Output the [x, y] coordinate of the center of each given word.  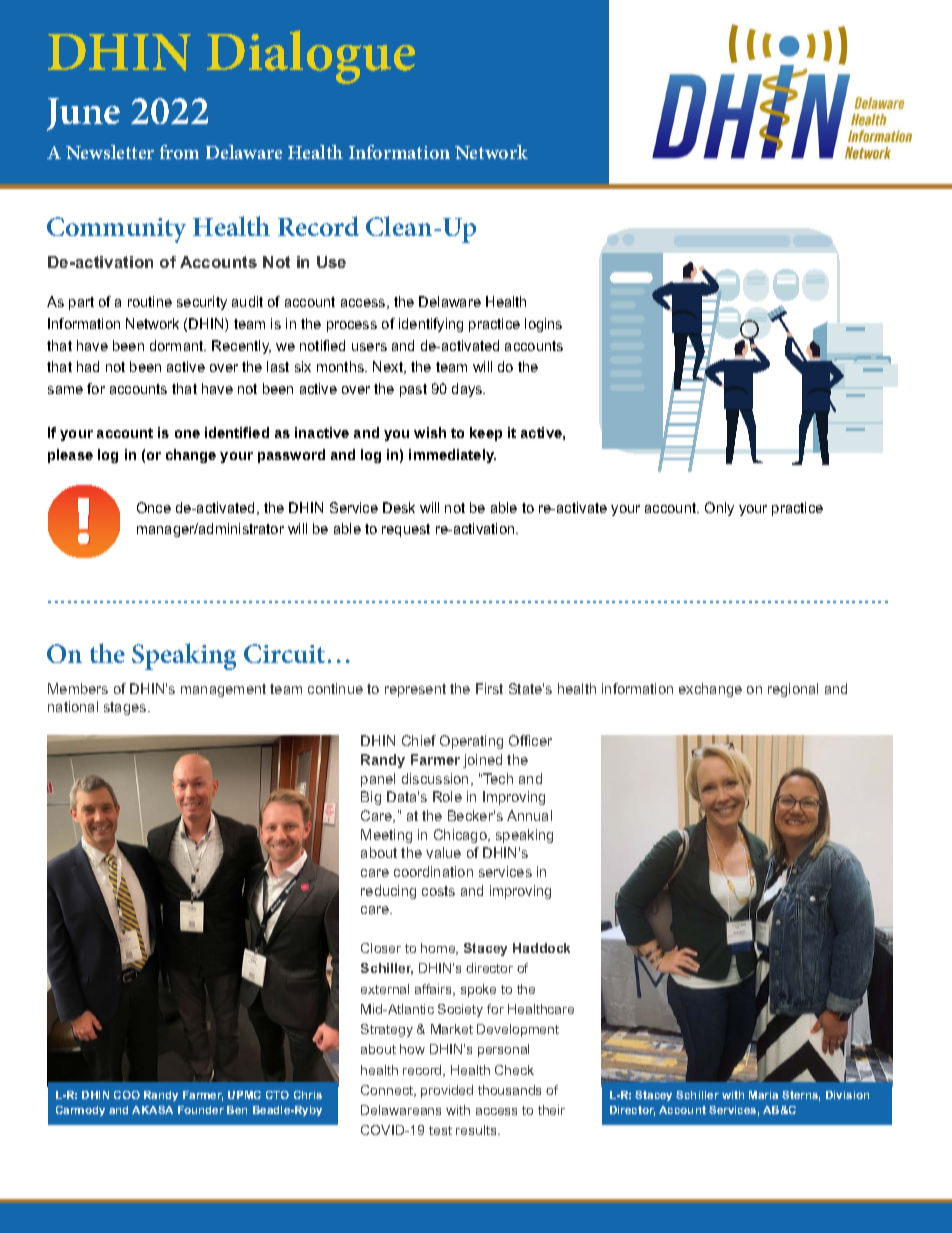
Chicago [461, 836]
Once [154, 507]
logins [543, 325]
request [406, 530]
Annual [529, 815]
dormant [178, 345]
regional [793, 690]
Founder [201, 1110]
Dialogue [311, 57]
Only [719, 509]
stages [126, 708]
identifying [431, 325]
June [83, 114]
